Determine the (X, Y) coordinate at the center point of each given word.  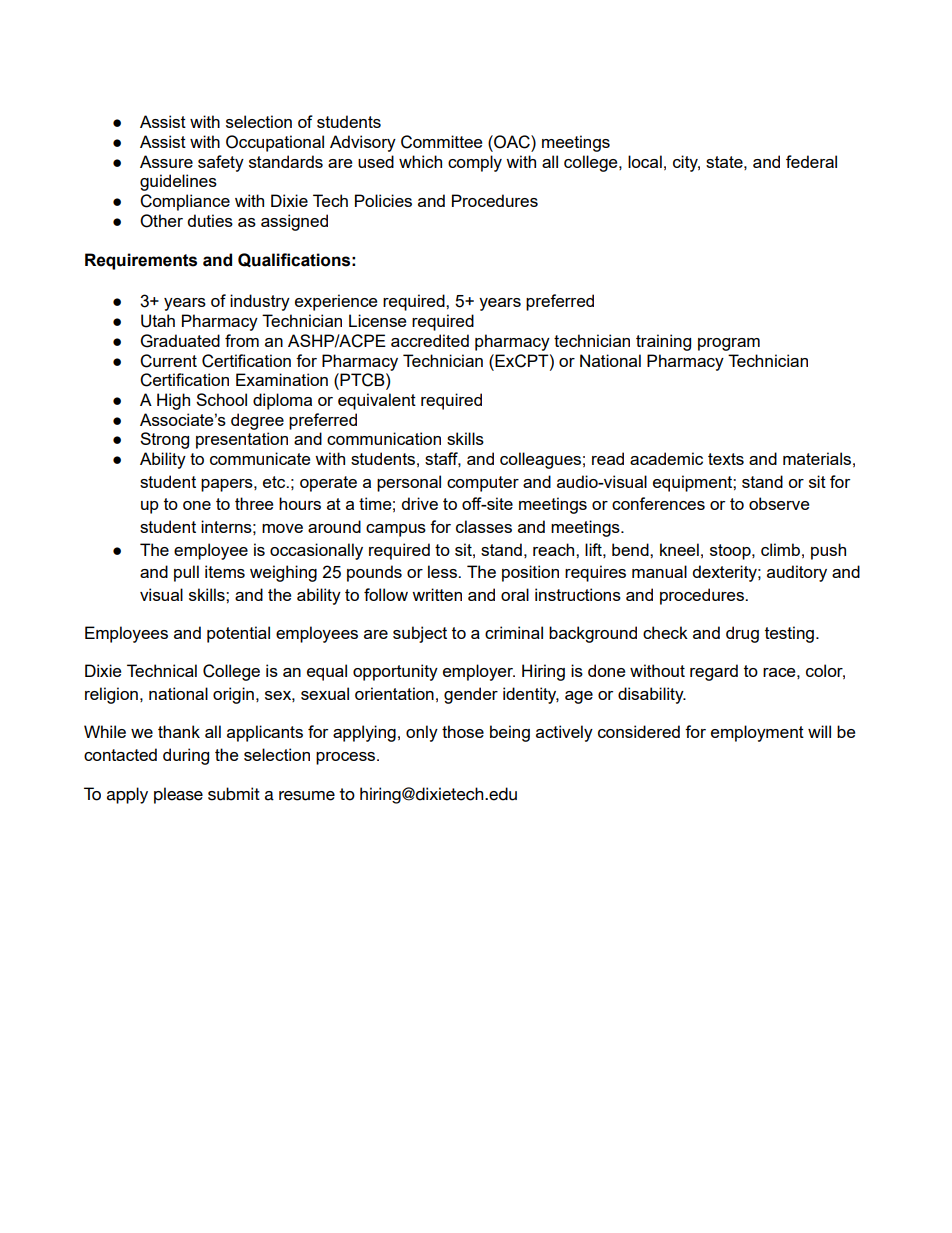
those (463, 731)
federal (811, 161)
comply (475, 163)
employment (757, 733)
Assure (166, 161)
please (178, 795)
